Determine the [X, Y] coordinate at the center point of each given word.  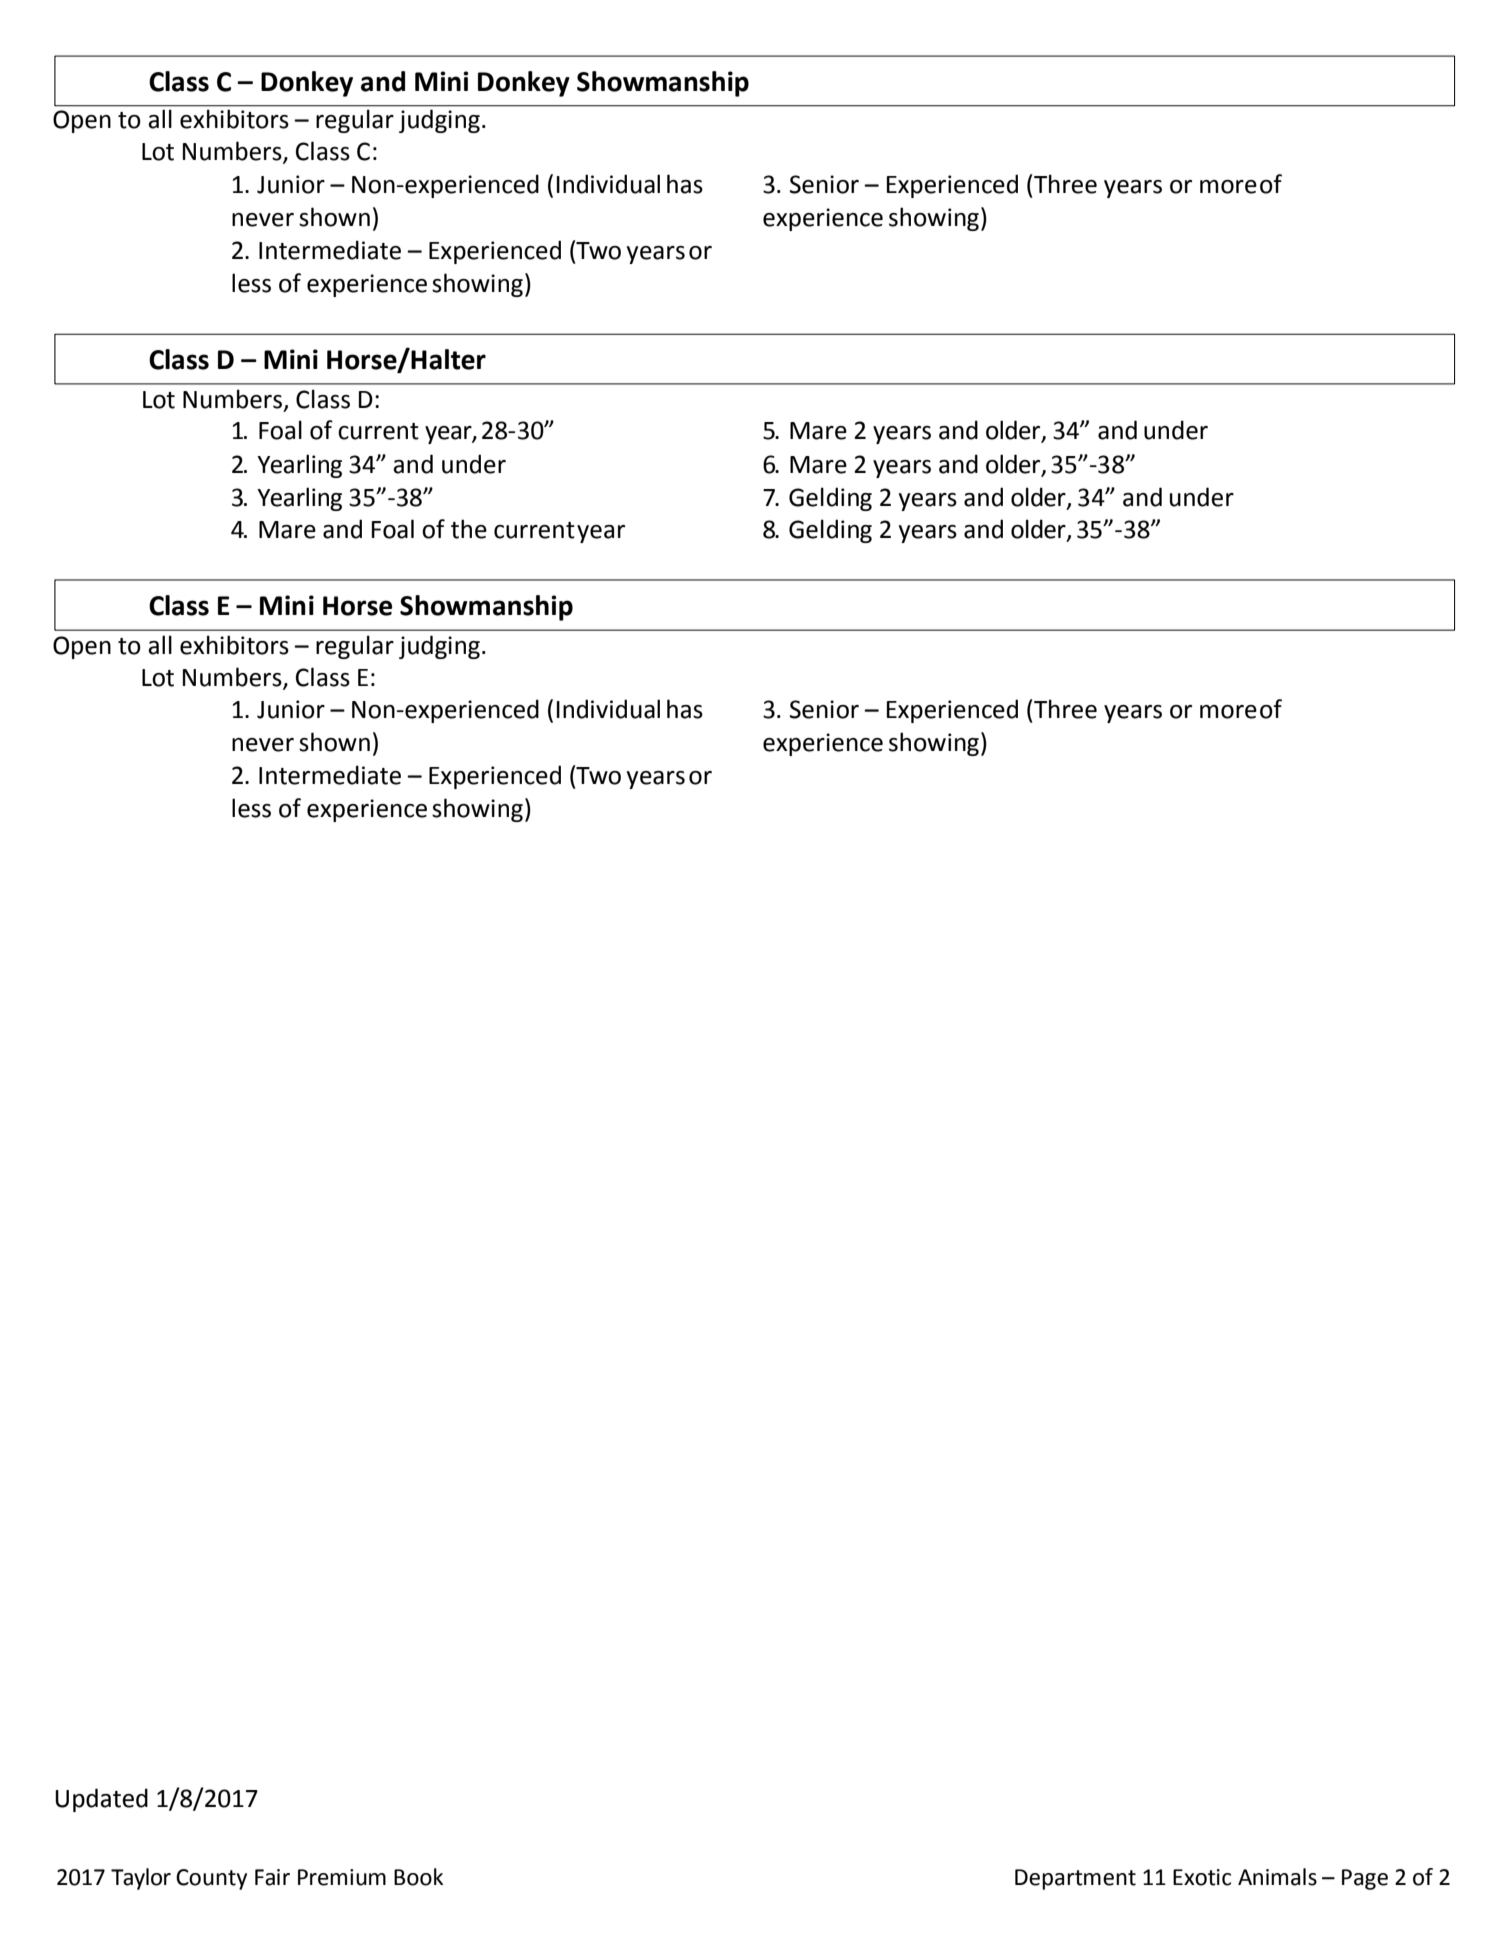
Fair [272, 1877]
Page [1365, 1879]
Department [1075, 1879]
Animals [1277, 1877]
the [469, 529]
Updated [101, 1800]
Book [418, 1877]
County [211, 1879]
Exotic [1202, 1877]
